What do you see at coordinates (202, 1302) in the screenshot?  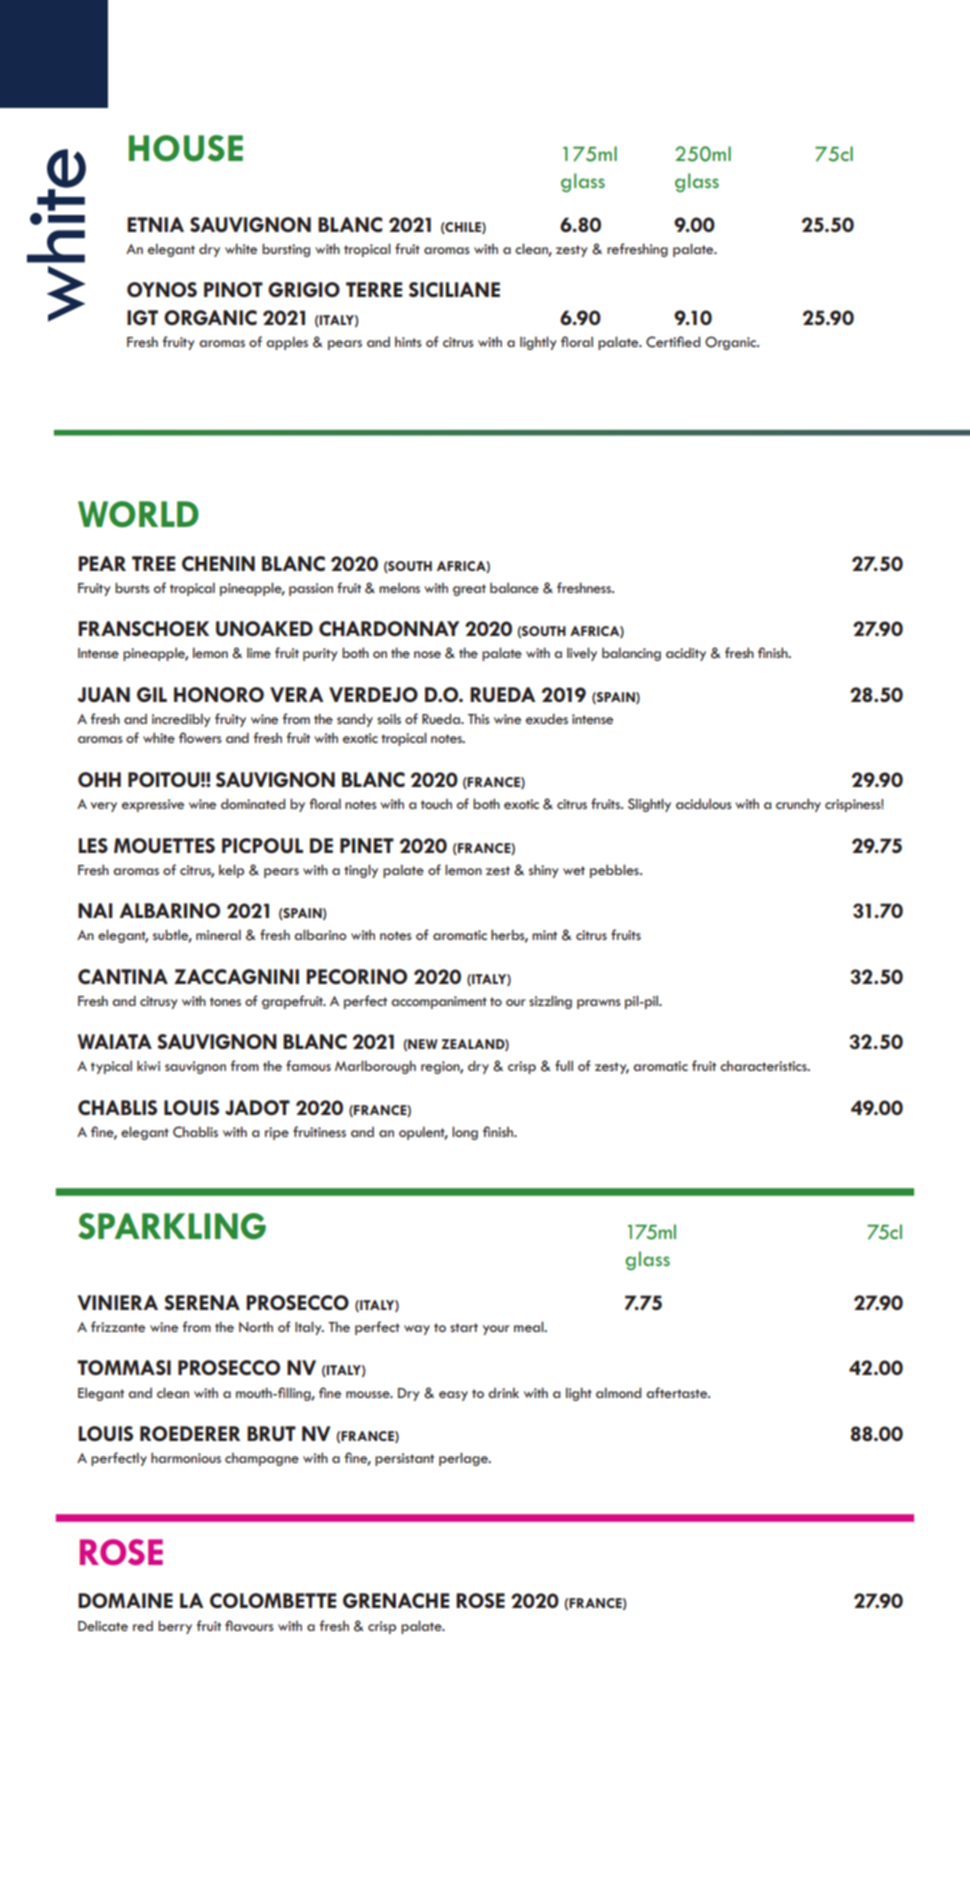 I see `SERENA` at bounding box center [202, 1302].
